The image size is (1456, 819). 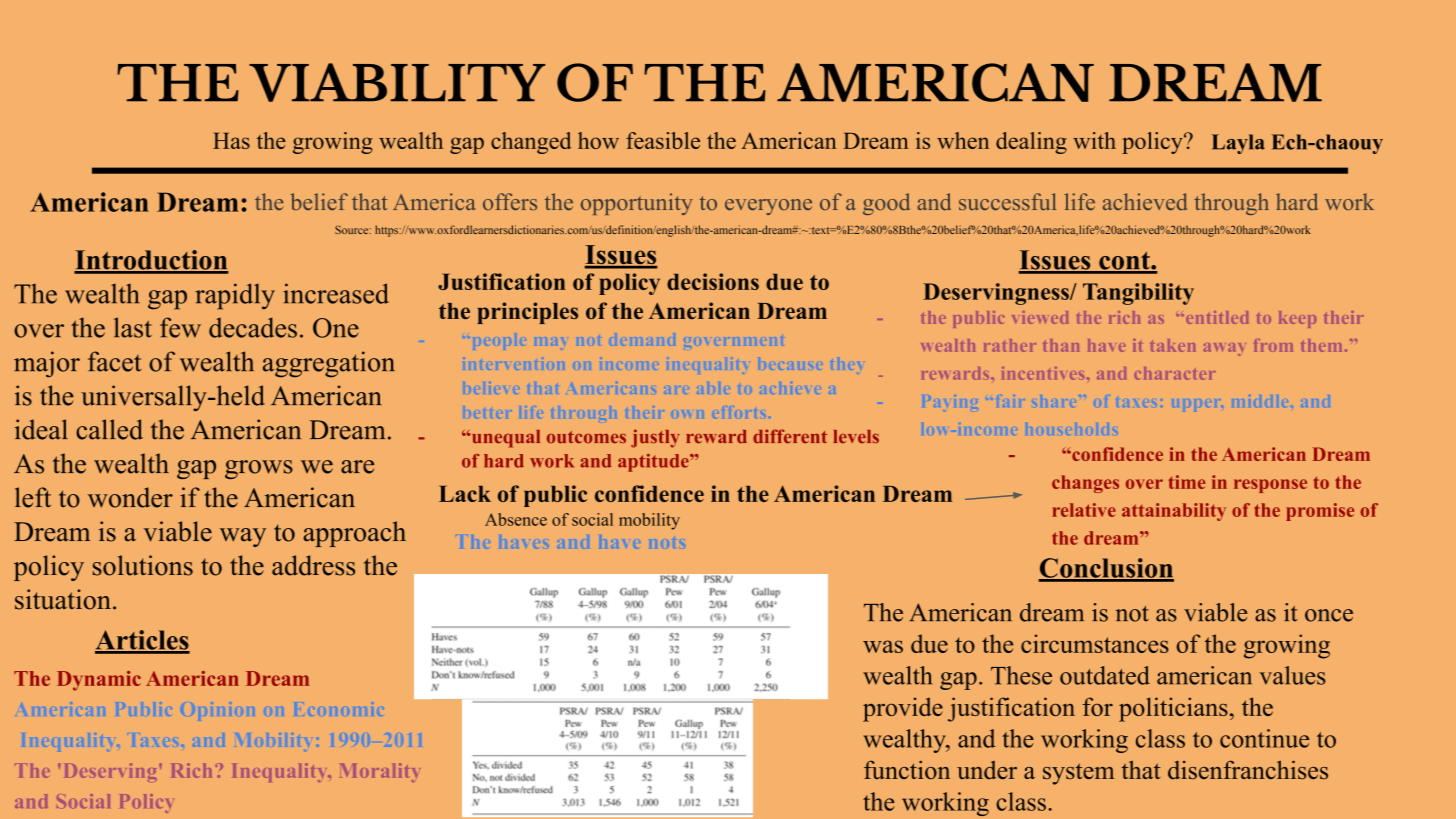 What do you see at coordinates (231, 141) in the screenshot?
I see `Has` at bounding box center [231, 141].
